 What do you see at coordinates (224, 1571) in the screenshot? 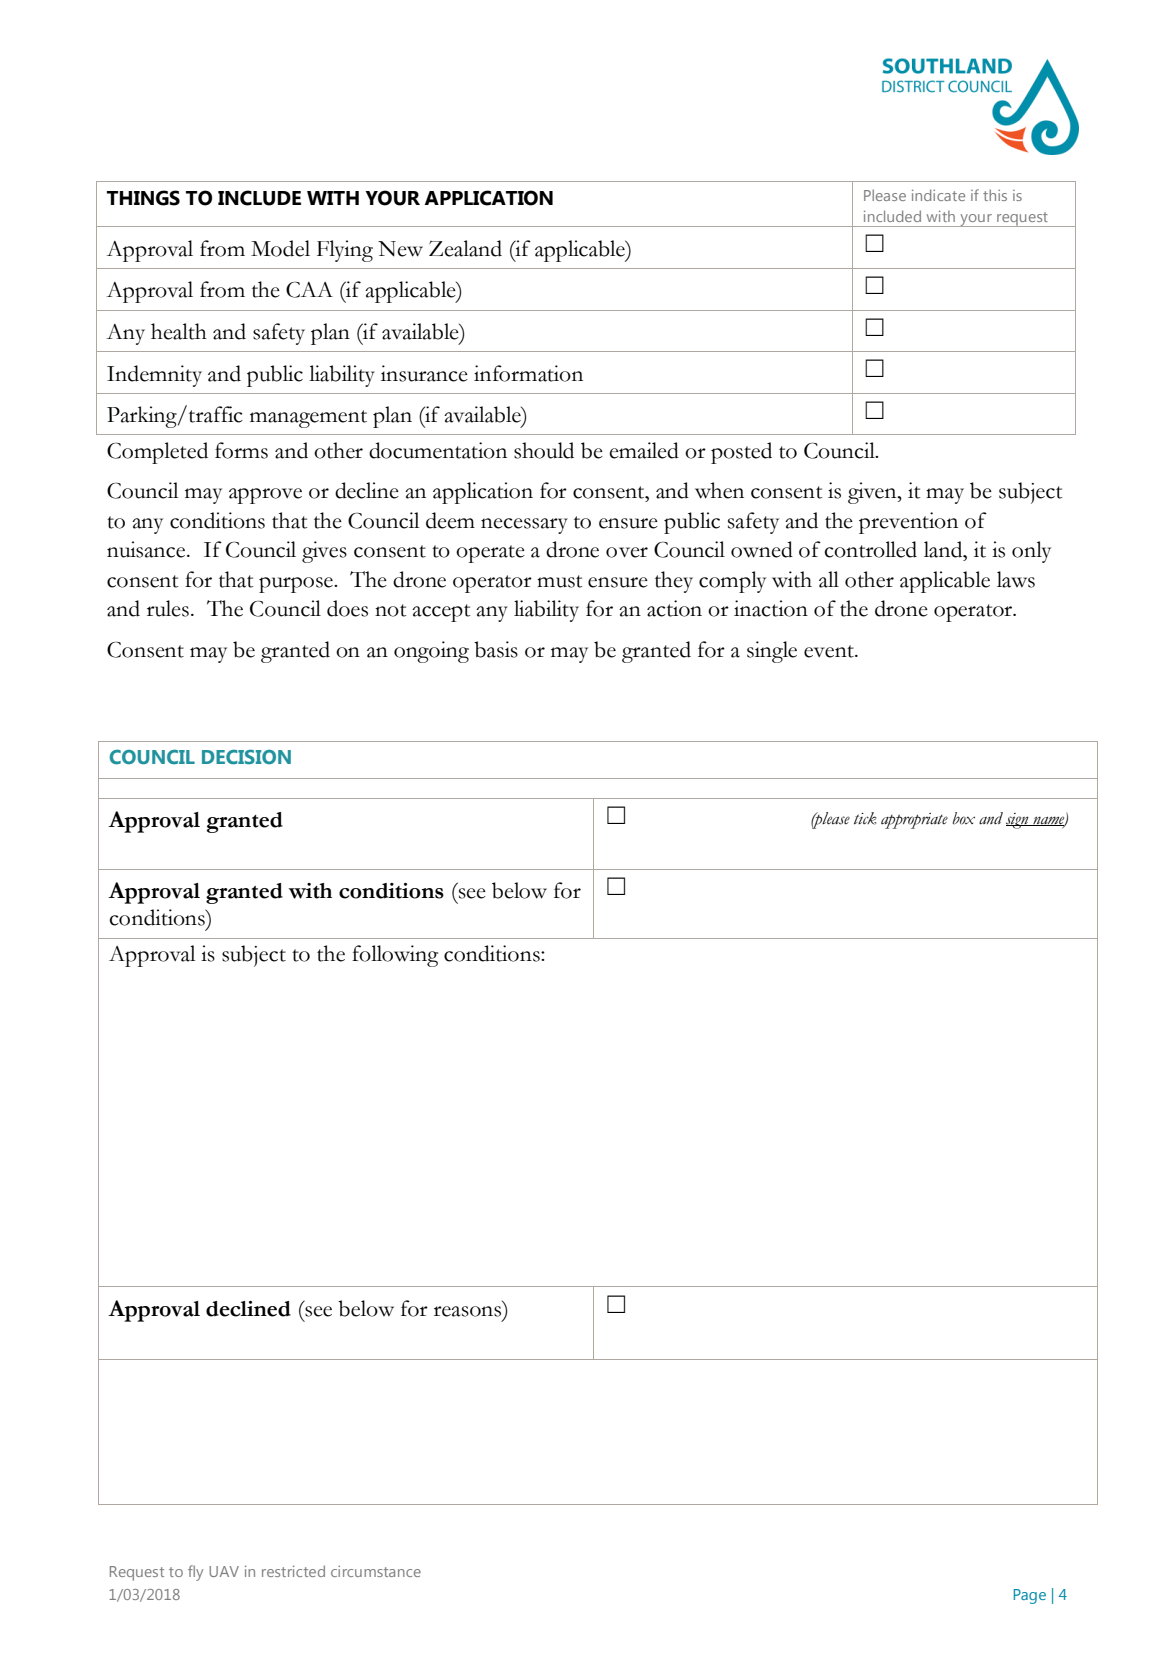
I see `UAV` at bounding box center [224, 1571].
